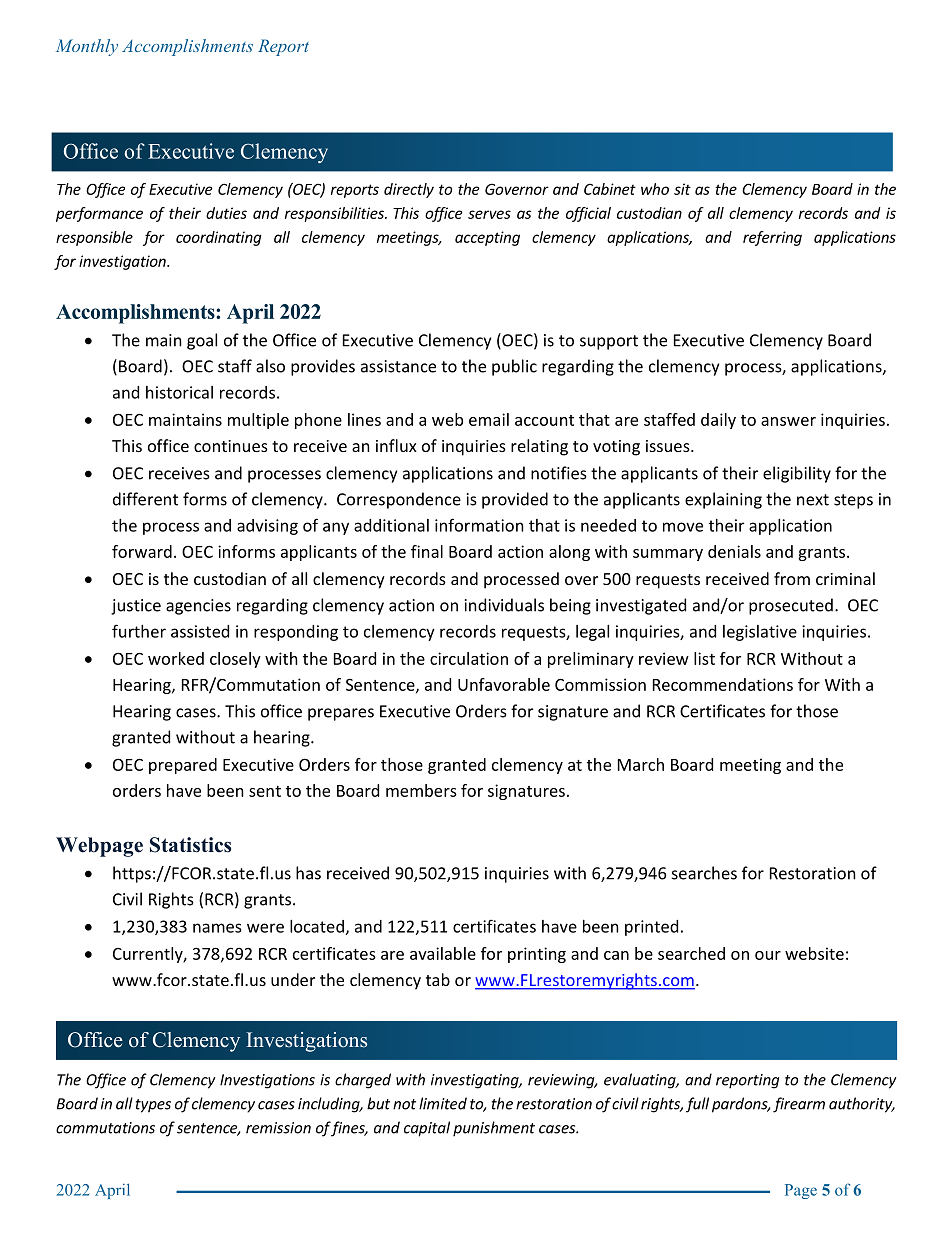 Image resolution: width=952 pixels, height=1233 pixels. Describe the element at coordinates (190, 845) in the screenshot. I see `Statistics` at that location.
